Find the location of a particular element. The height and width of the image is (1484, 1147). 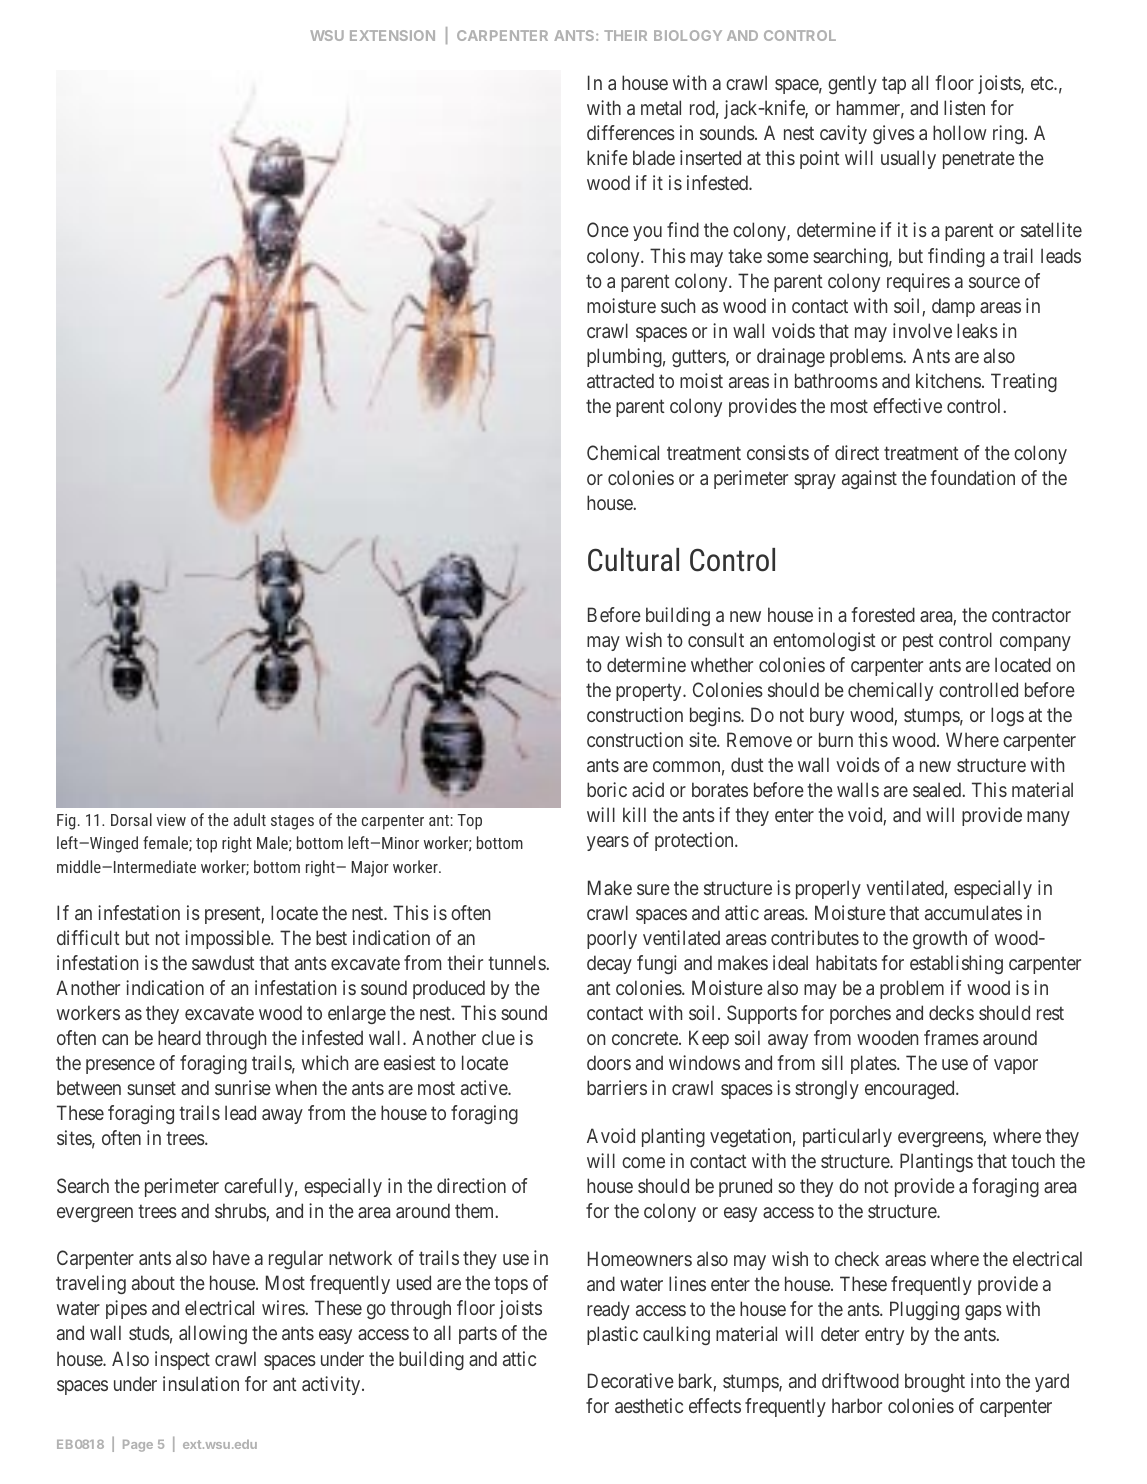

insulation is located at coordinates (201, 1383).
